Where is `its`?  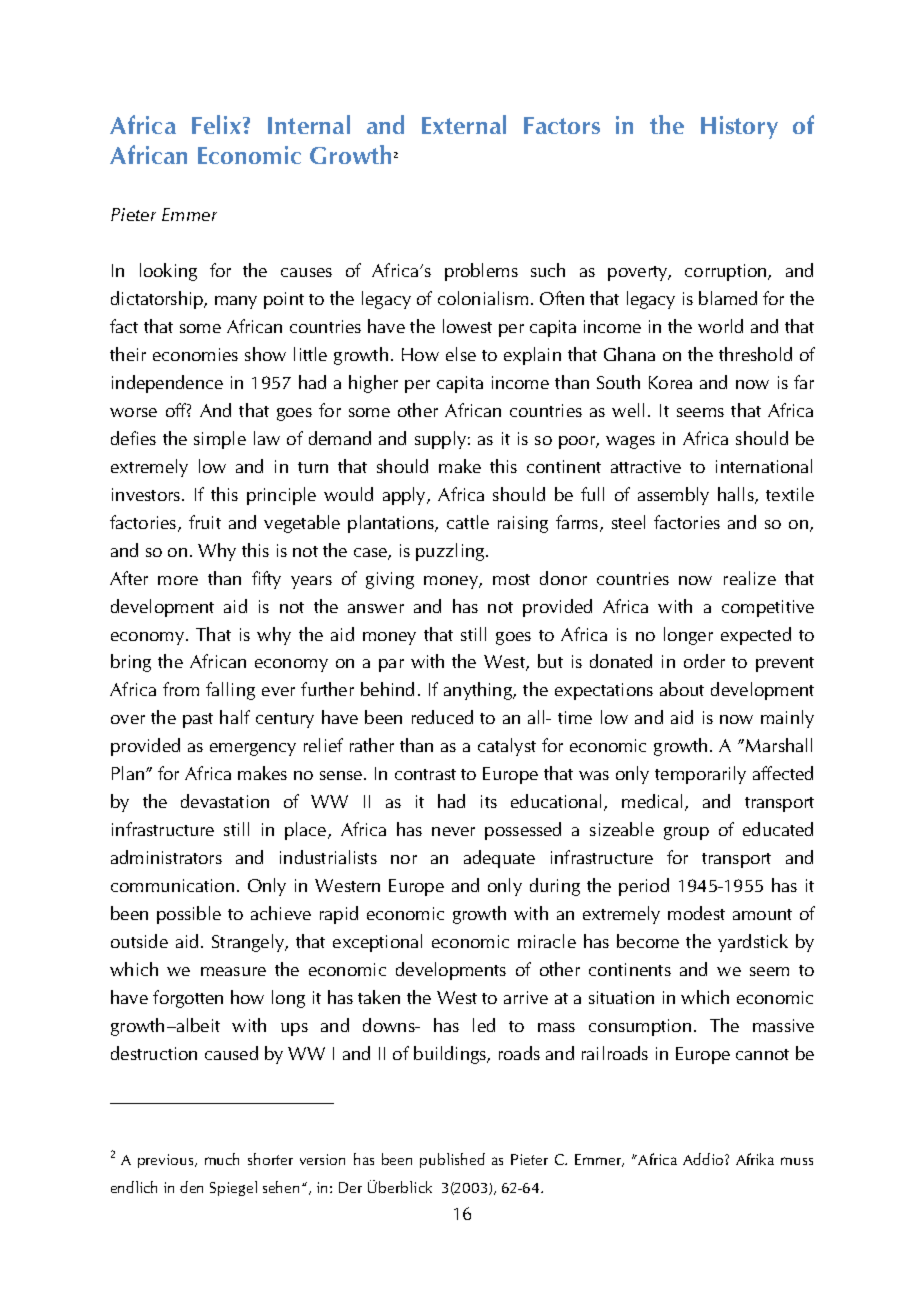
its is located at coordinates (489, 801).
